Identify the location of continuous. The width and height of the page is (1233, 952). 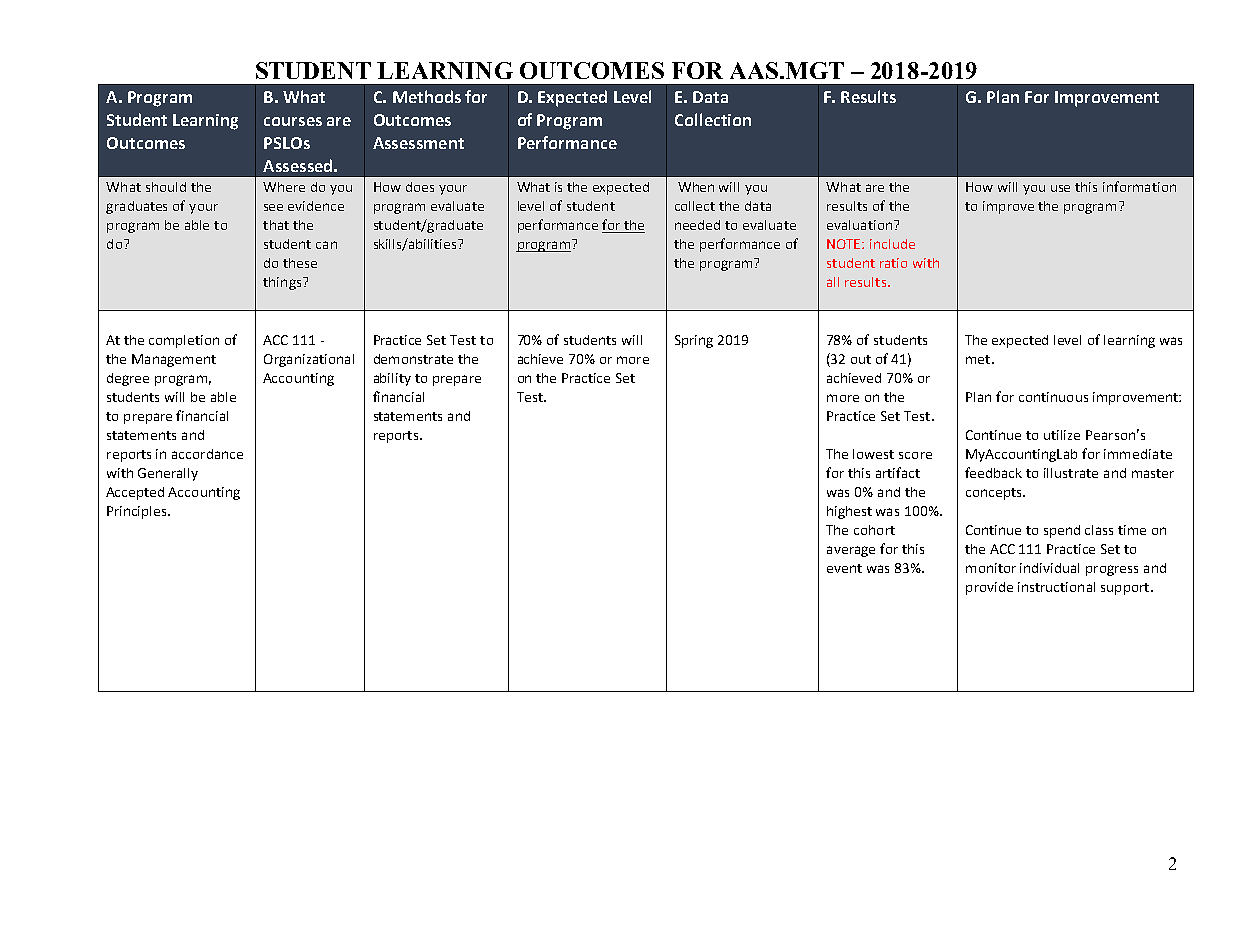
(1053, 397).
